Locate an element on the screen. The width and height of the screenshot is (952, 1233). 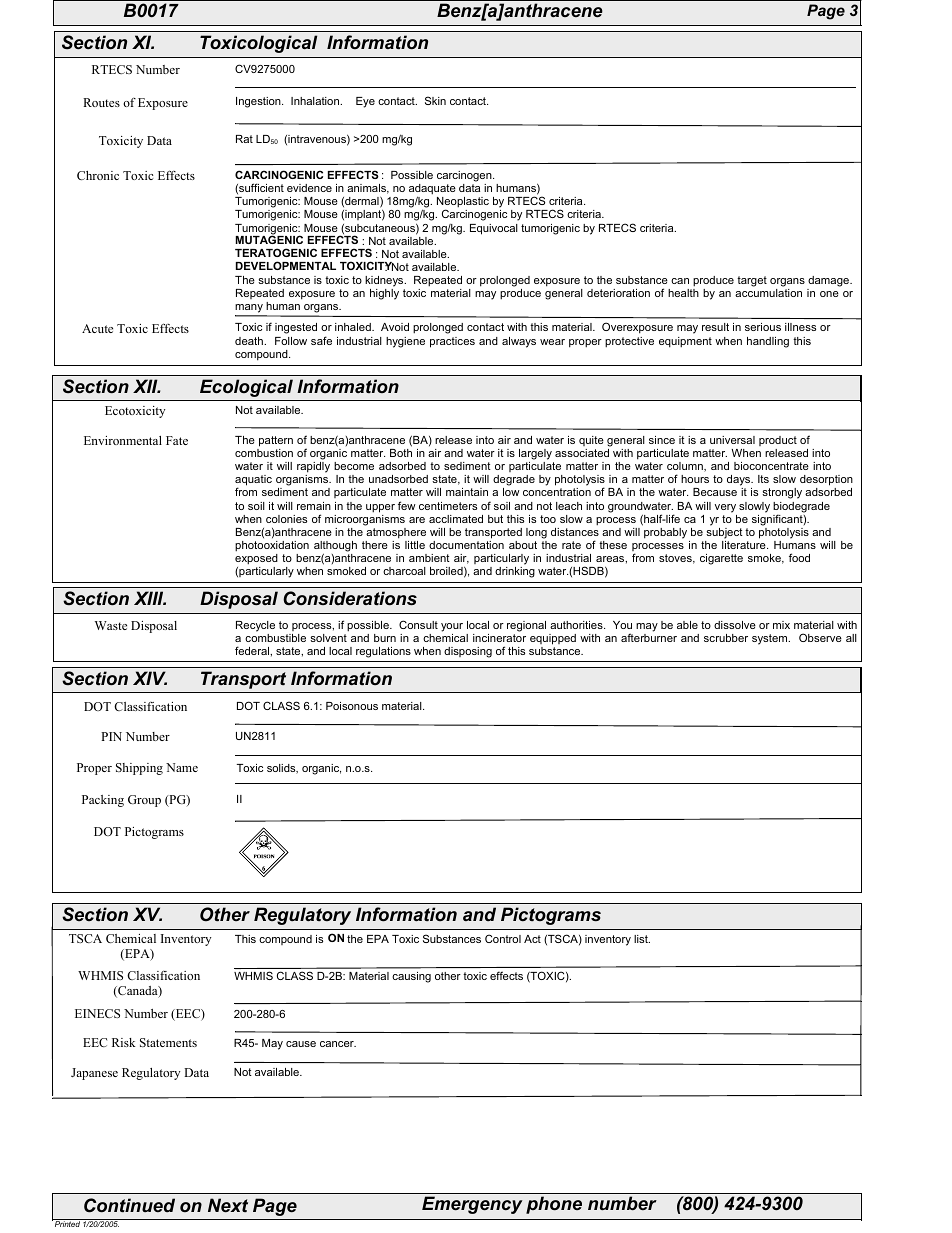
target is located at coordinates (752, 281).
